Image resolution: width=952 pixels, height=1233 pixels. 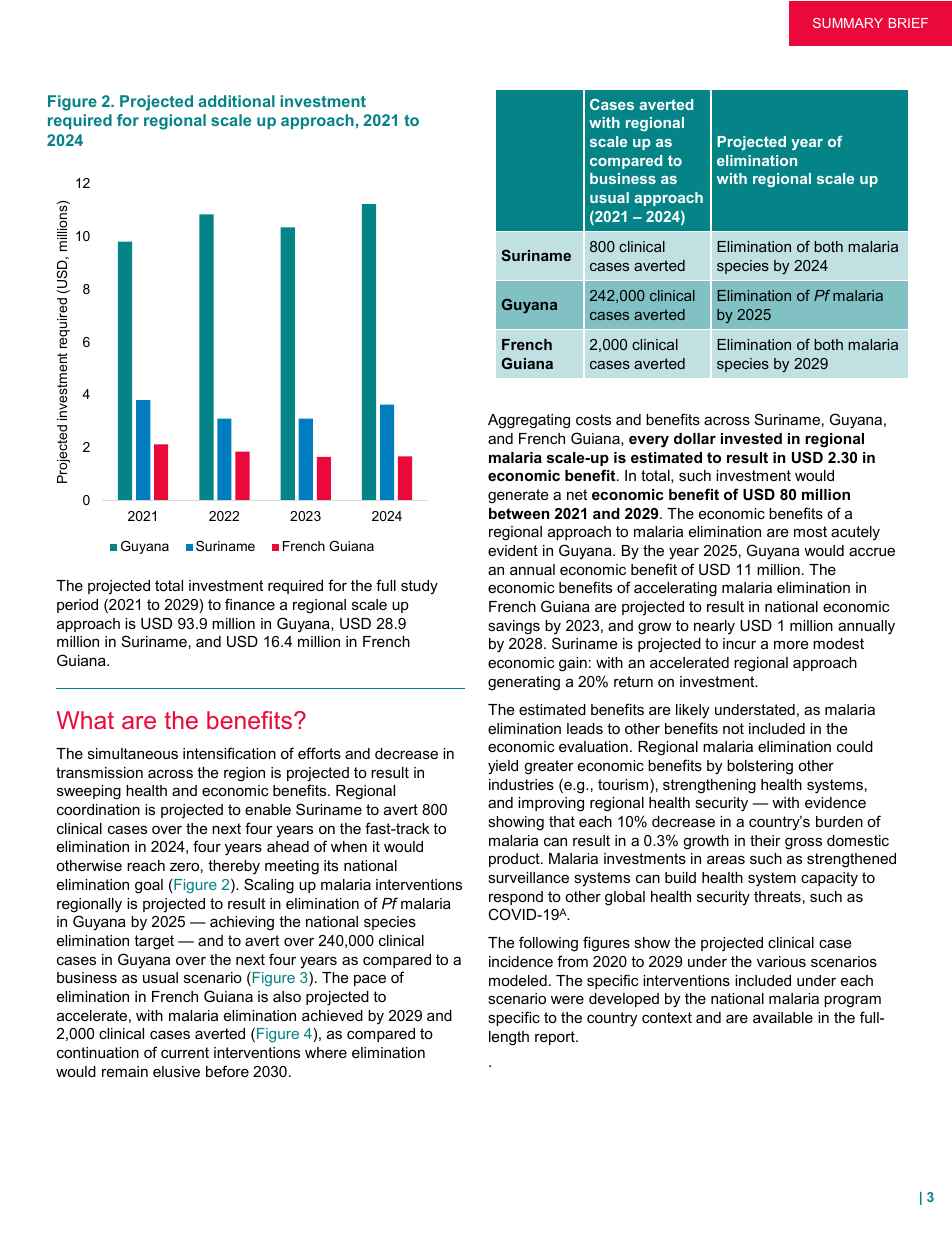 I want to click on savings, so click(x=514, y=627).
